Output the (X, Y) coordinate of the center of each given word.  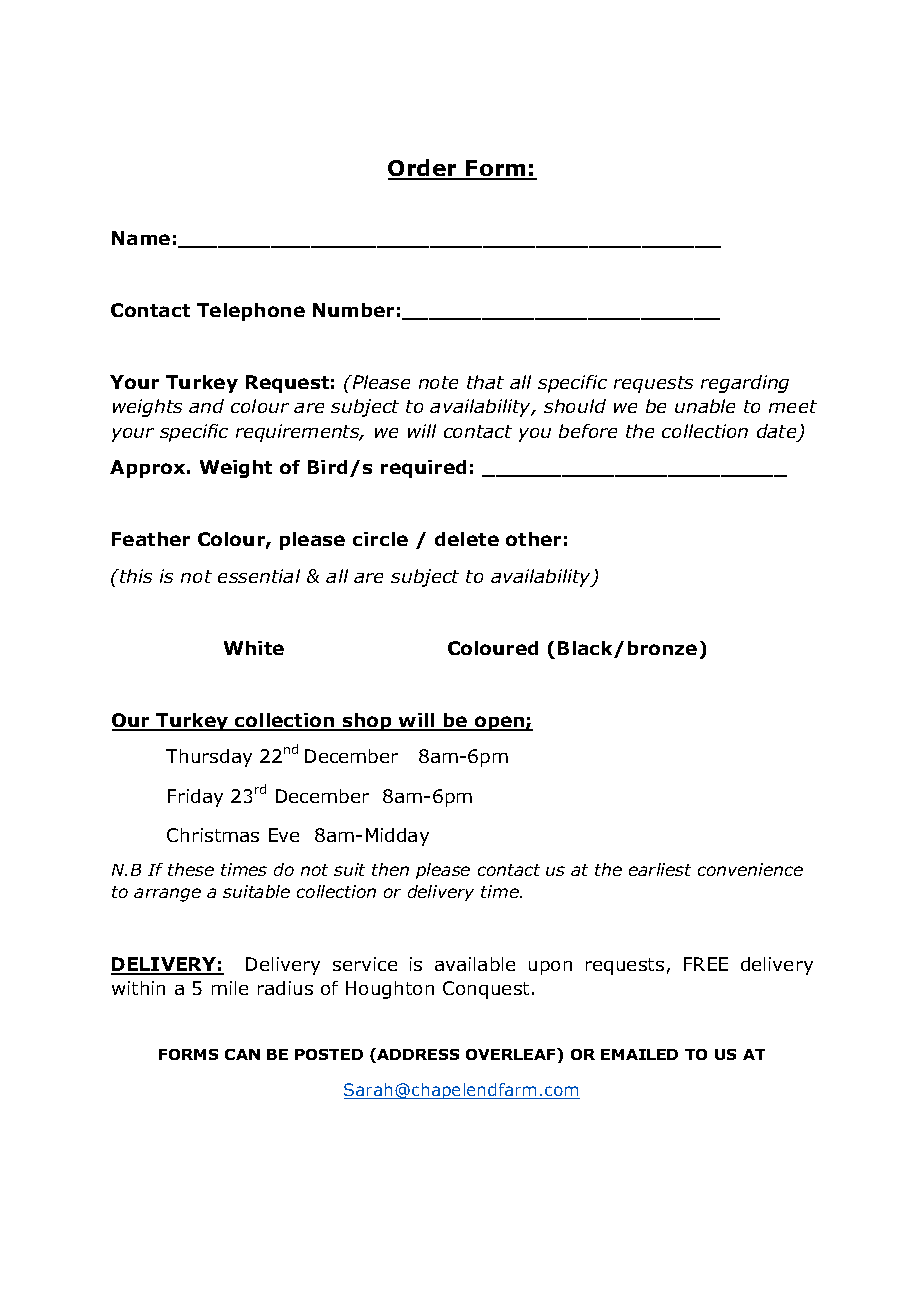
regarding (745, 384)
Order (424, 169)
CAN (242, 1054)
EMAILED (639, 1054)
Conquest (486, 990)
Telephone (251, 312)
